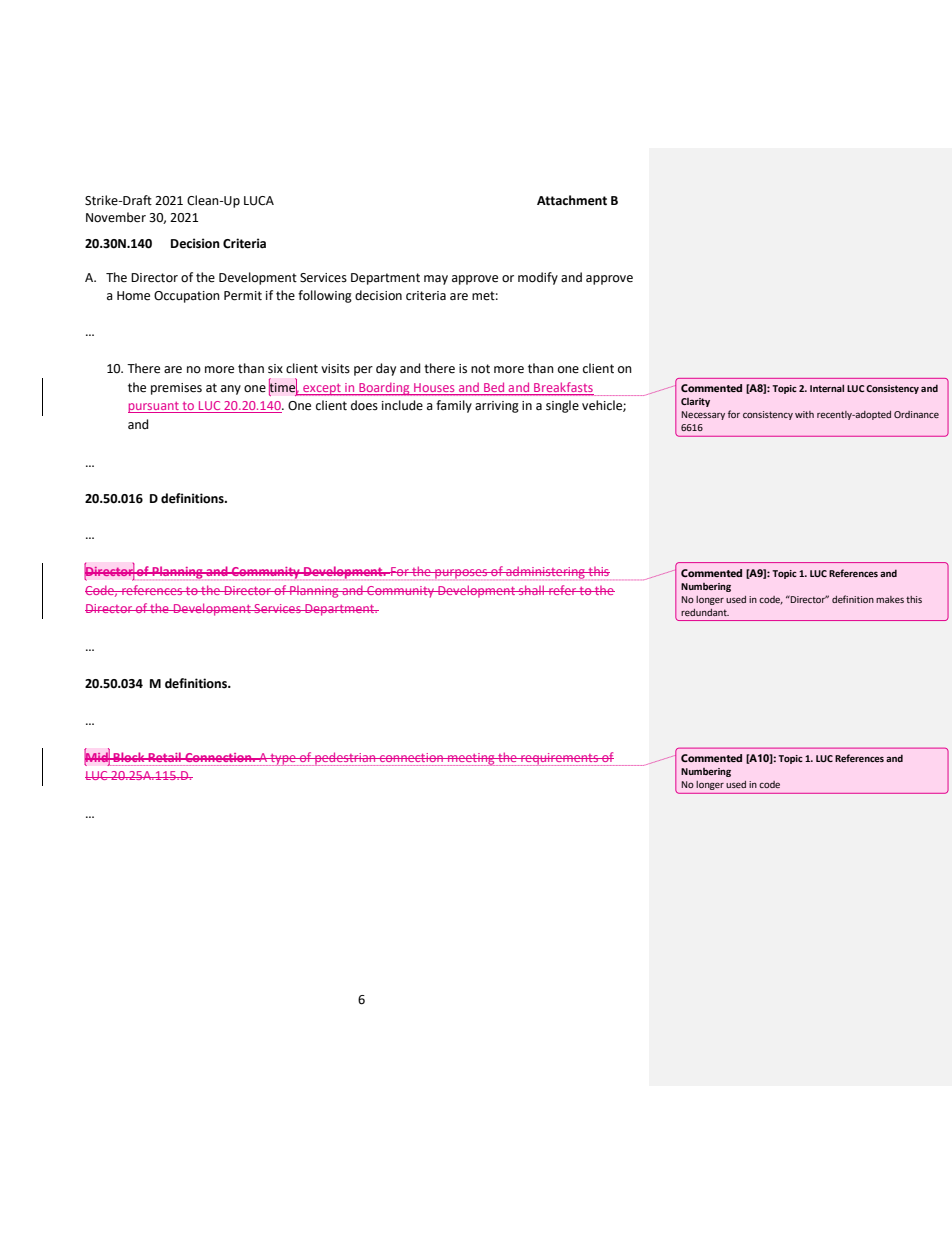  What do you see at coordinates (497, 407) in the screenshot?
I see `arriving` at bounding box center [497, 407].
